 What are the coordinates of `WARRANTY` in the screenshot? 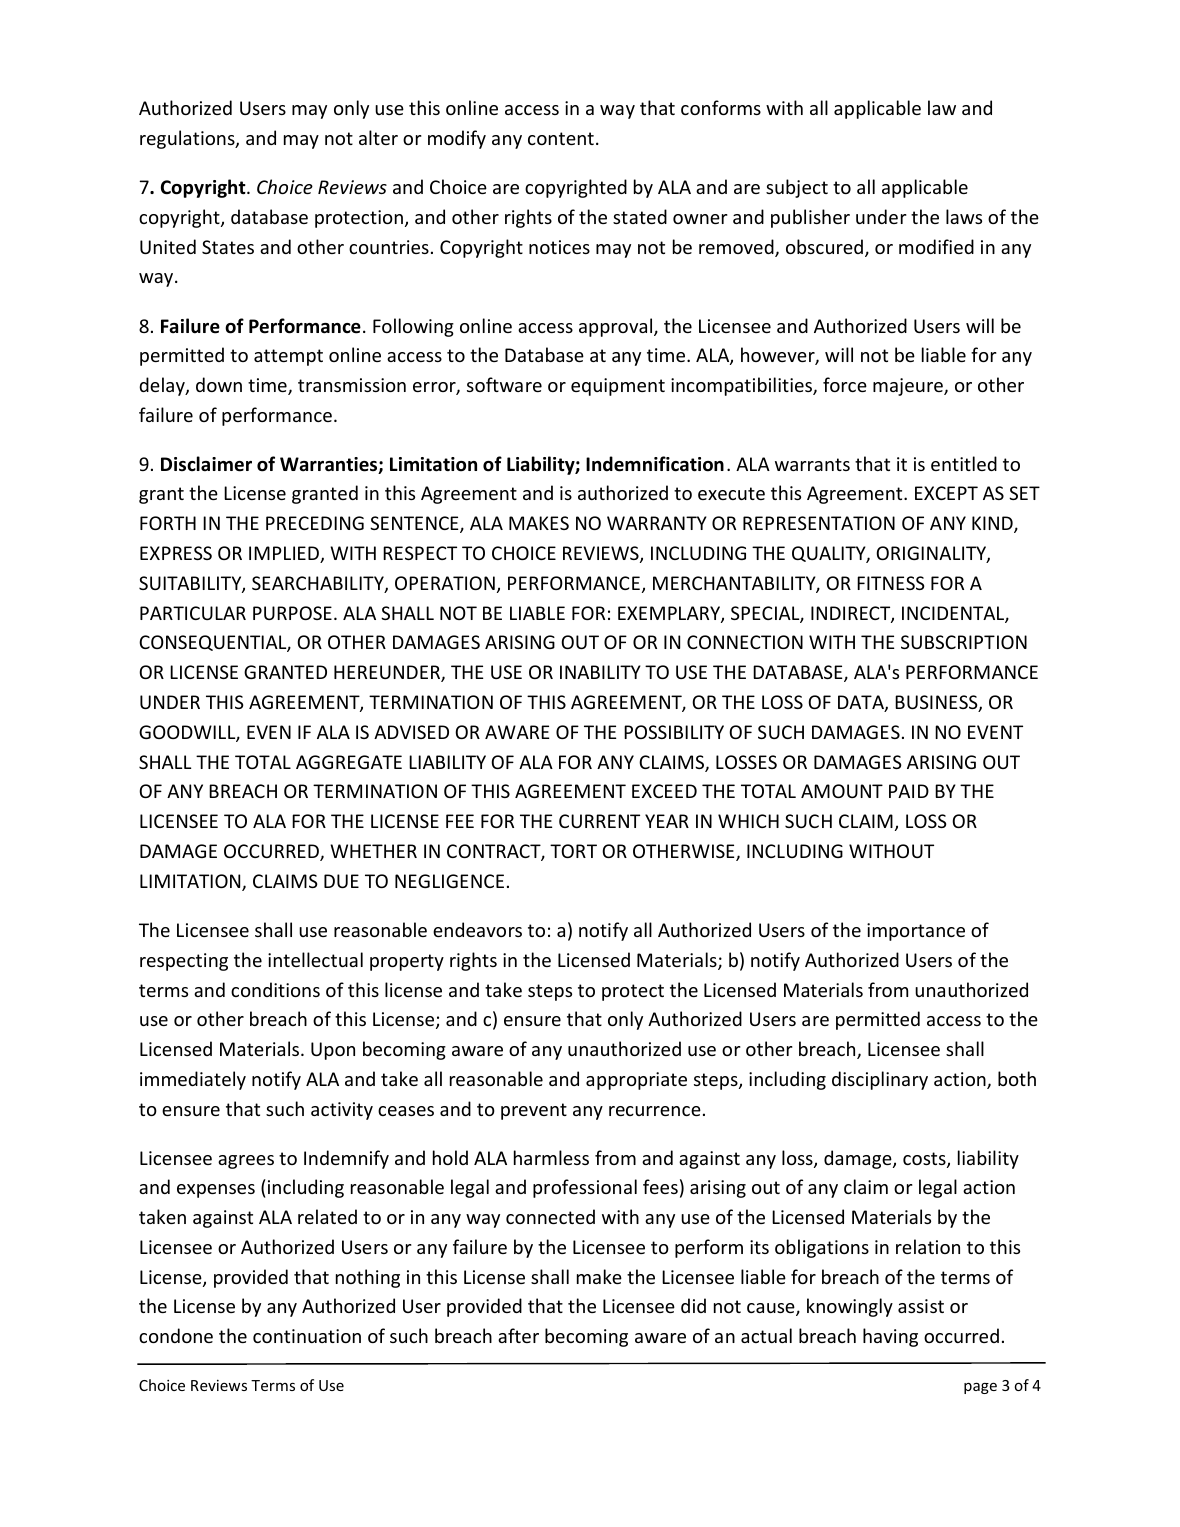 It's located at (657, 523).
